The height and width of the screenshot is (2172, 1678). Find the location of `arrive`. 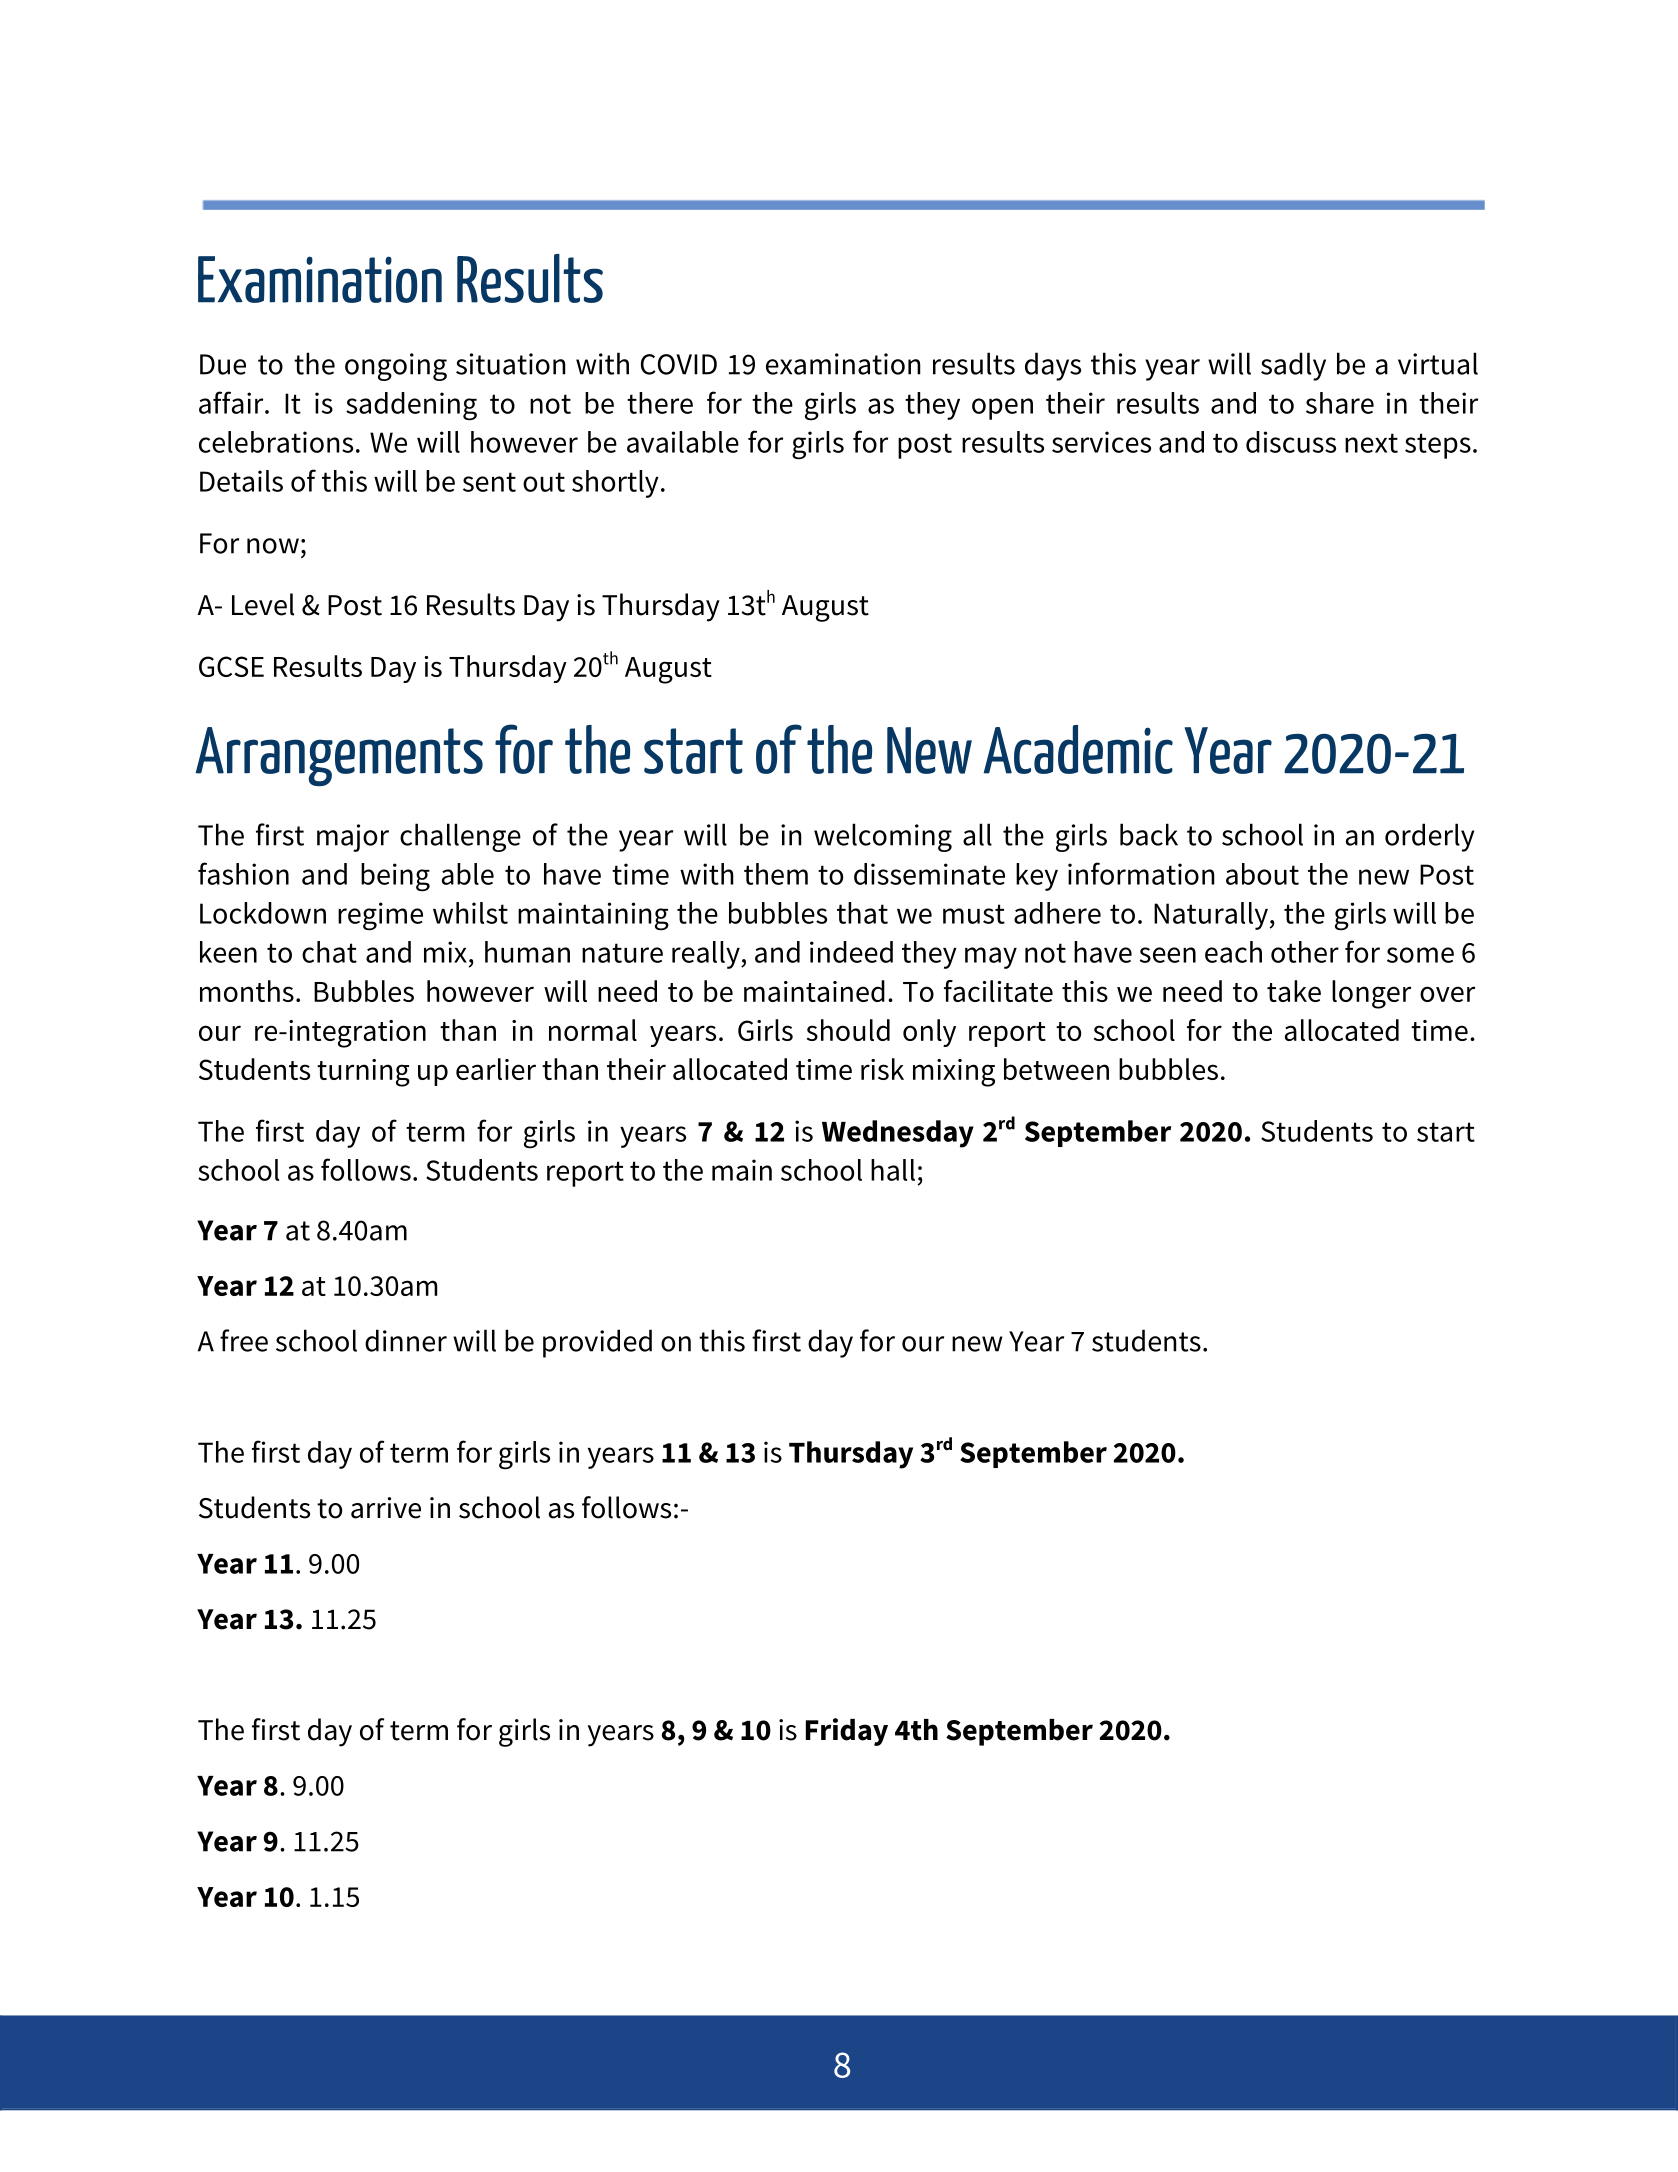

arrive is located at coordinates (386, 1508).
